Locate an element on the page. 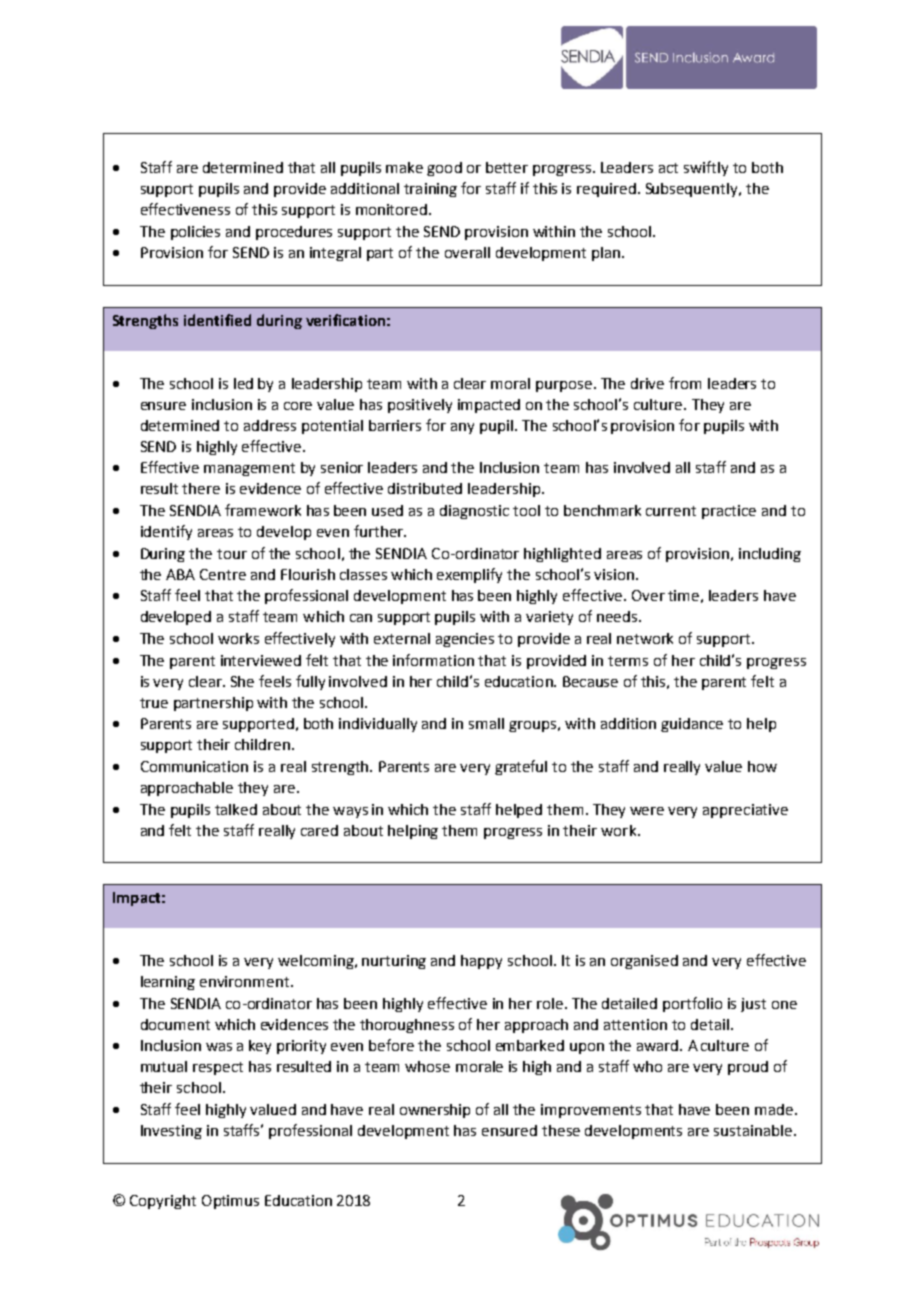 Image resolution: width=924 pixels, height=1308 pixels. talked is located at coordinates (236, 809).
